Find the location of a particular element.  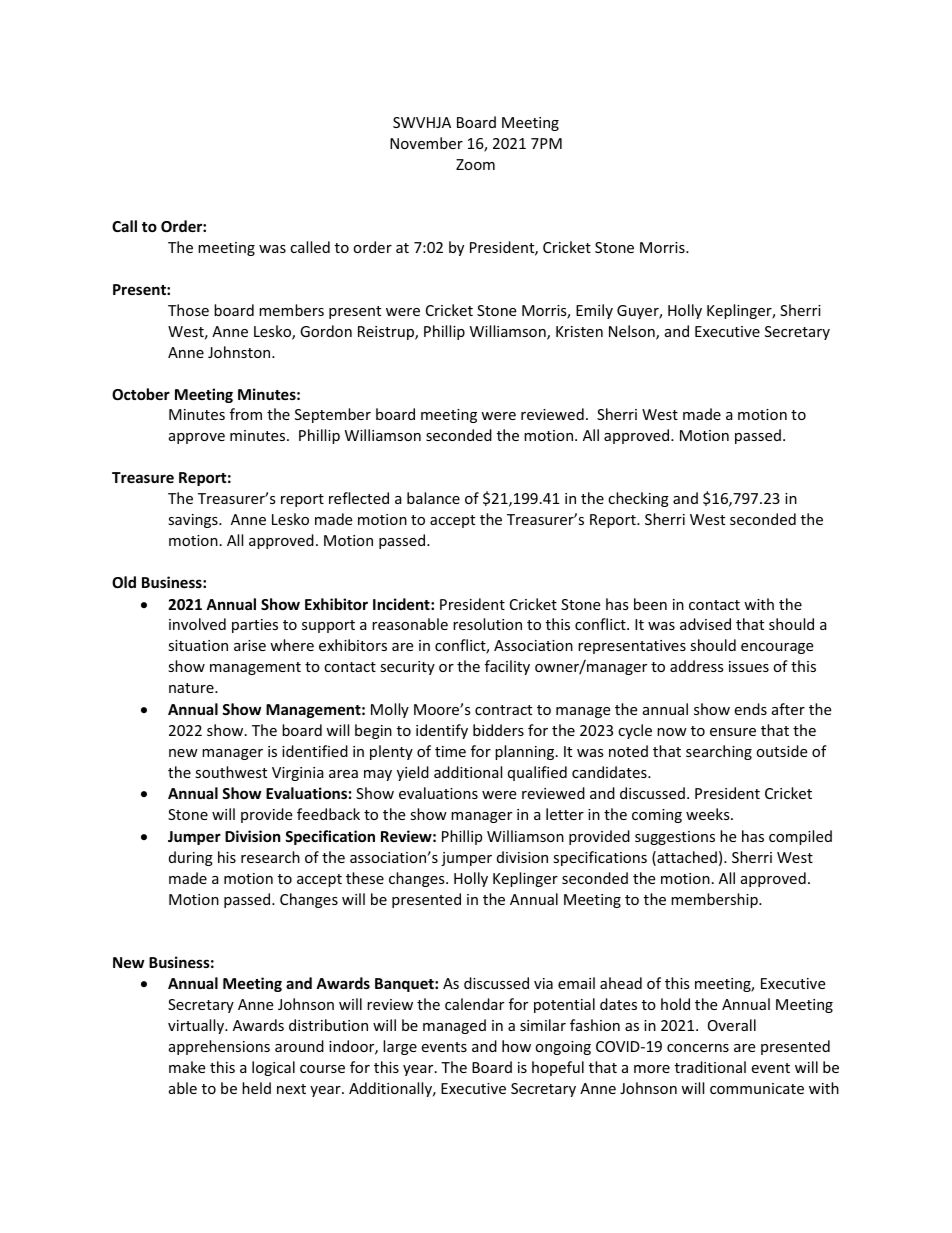

Emily is located at coordinates (594, 311).
